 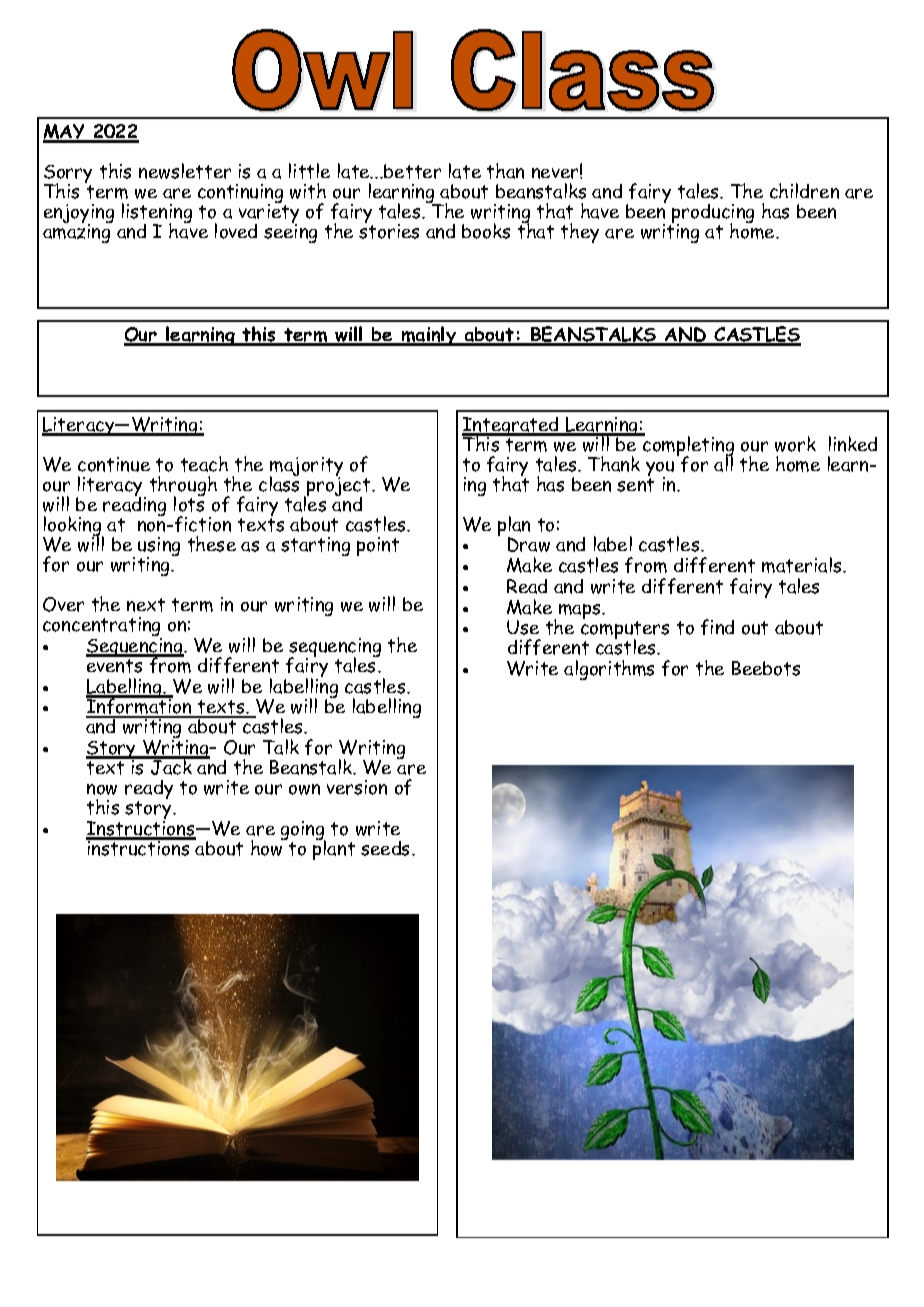 What do you see at coordinates (204, 464) in the image?
I see `teach` at bounding box center [204, 464].
